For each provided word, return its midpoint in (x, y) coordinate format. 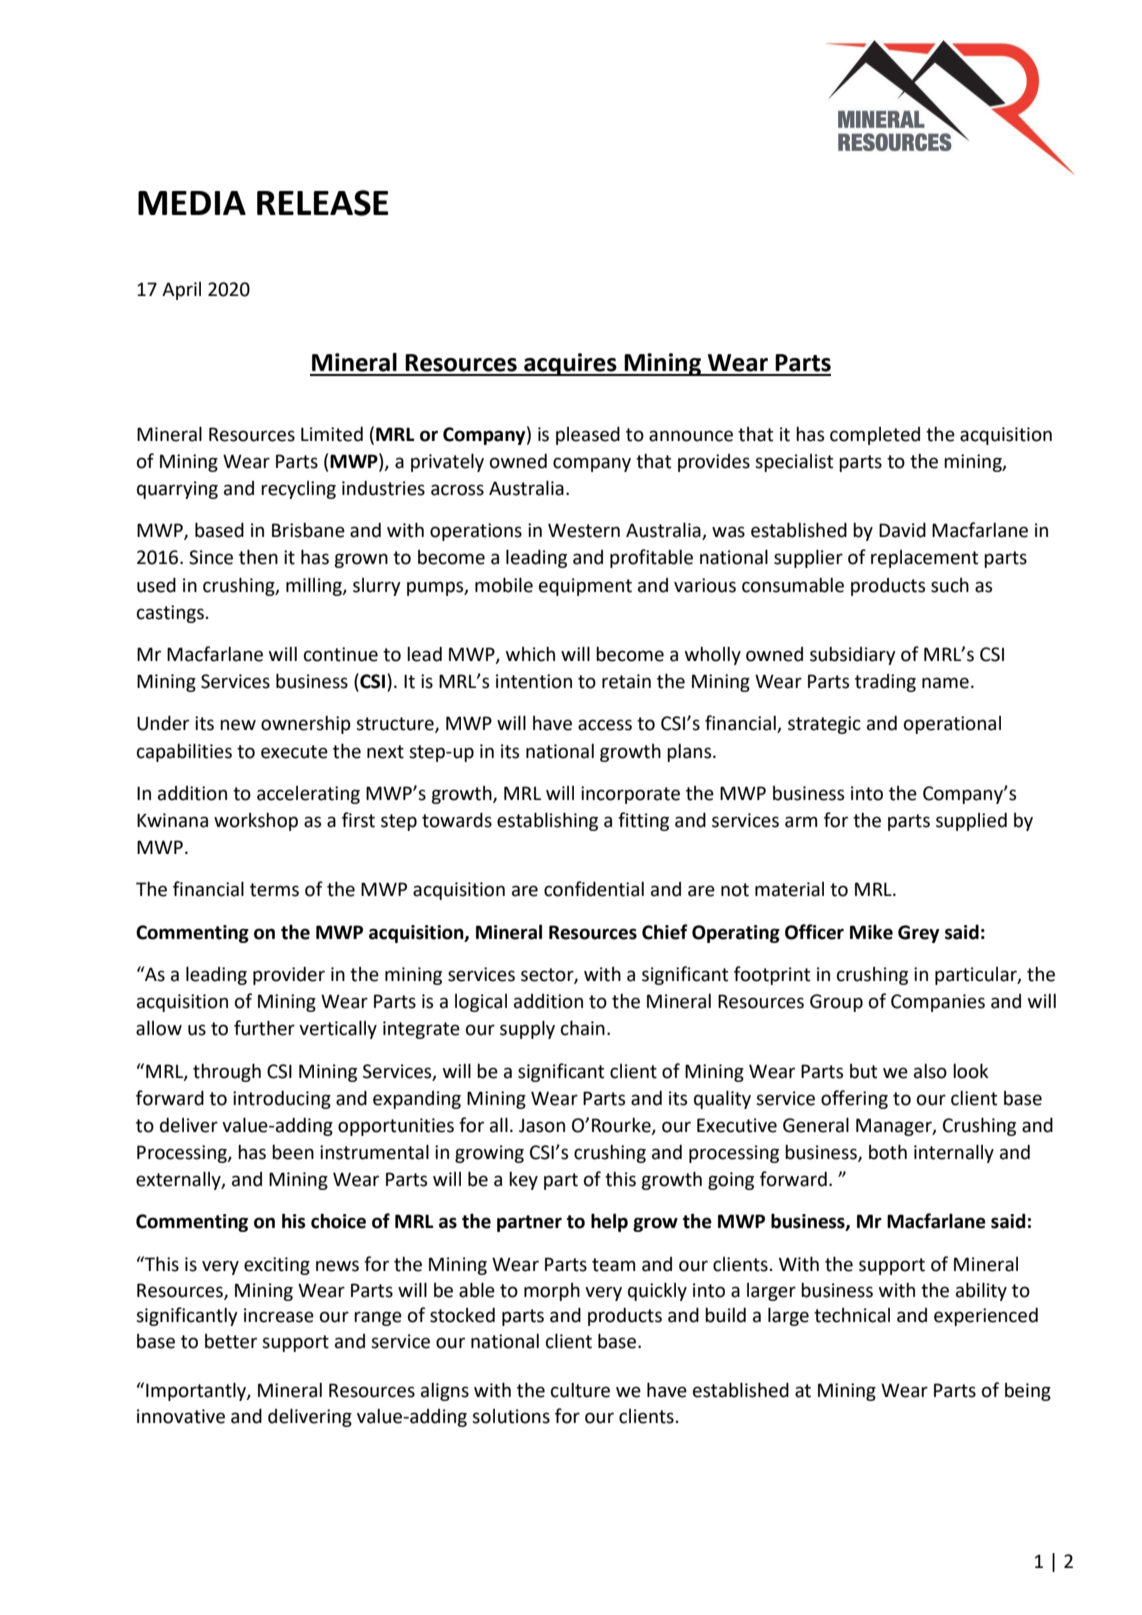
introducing (282, 1099)
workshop (256, 821)
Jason (542, 1126)
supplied (971, 821)
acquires (570, 364)
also (930, 1071)
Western (584, 530)
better (231, 1341)
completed (875, 436)
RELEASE (322, 203)
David (902, 530)
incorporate (630, 795)
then (258, 557)
